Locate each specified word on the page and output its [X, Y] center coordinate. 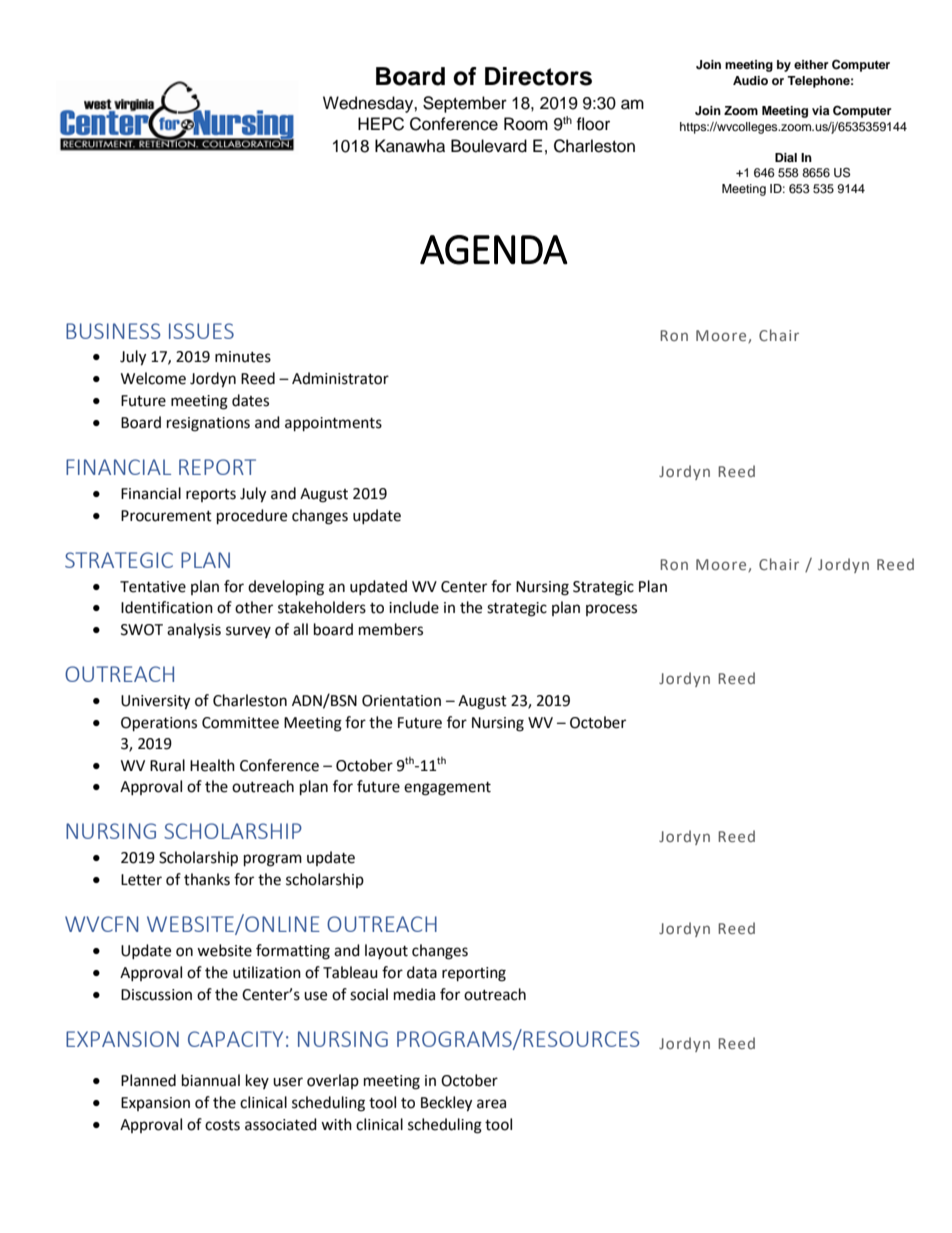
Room [526, 124]
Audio [750, 80]
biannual [211, 1080]
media [414, 994]
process [611, 610]
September [465, 104]
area [491, 1104]
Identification [167, 607]
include [414, 607]
